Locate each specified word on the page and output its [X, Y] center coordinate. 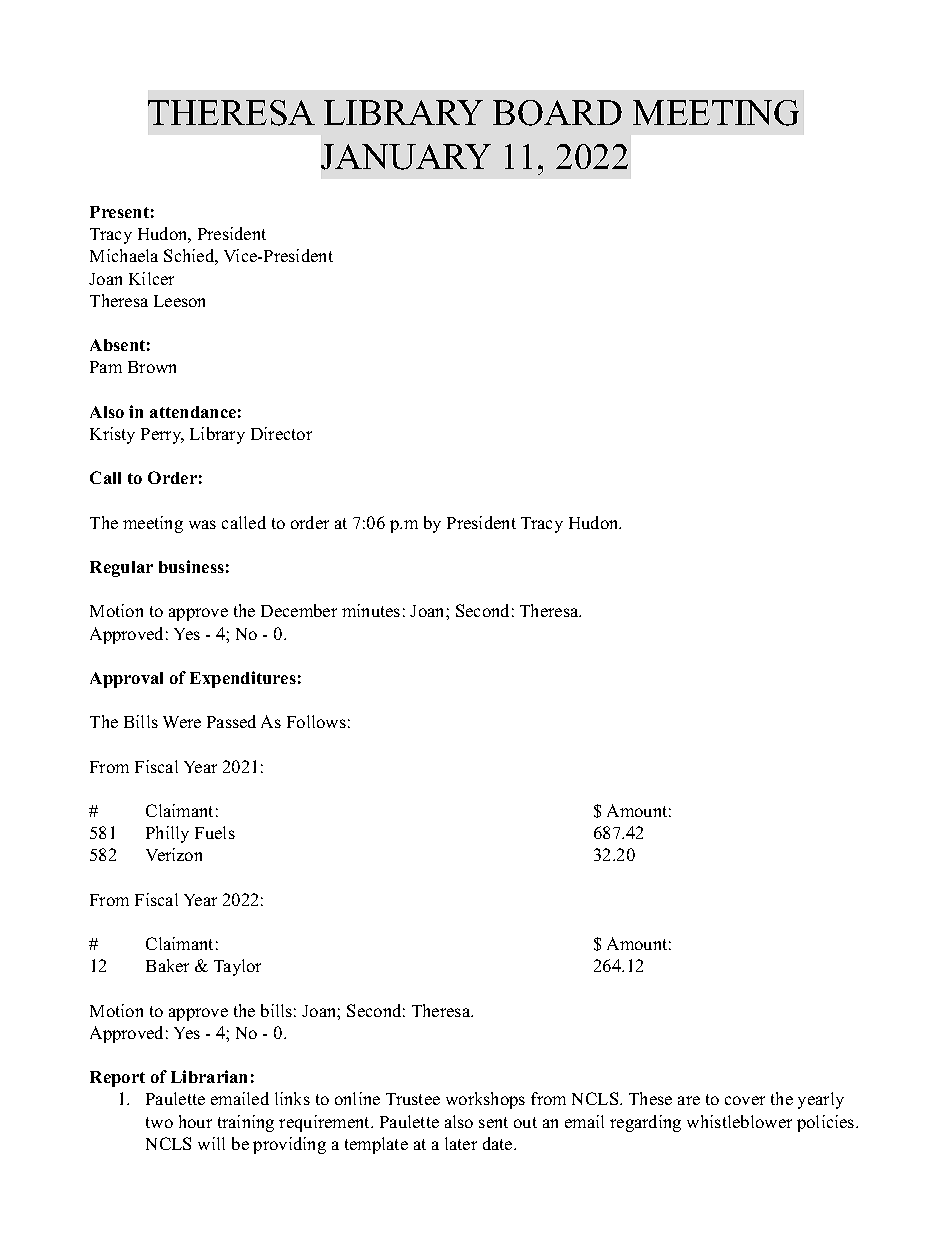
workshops [485, 1100]
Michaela [124, 255]
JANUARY [406, 157]
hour [195, 1121]
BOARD [557, 113]
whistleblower [739, 1121]
